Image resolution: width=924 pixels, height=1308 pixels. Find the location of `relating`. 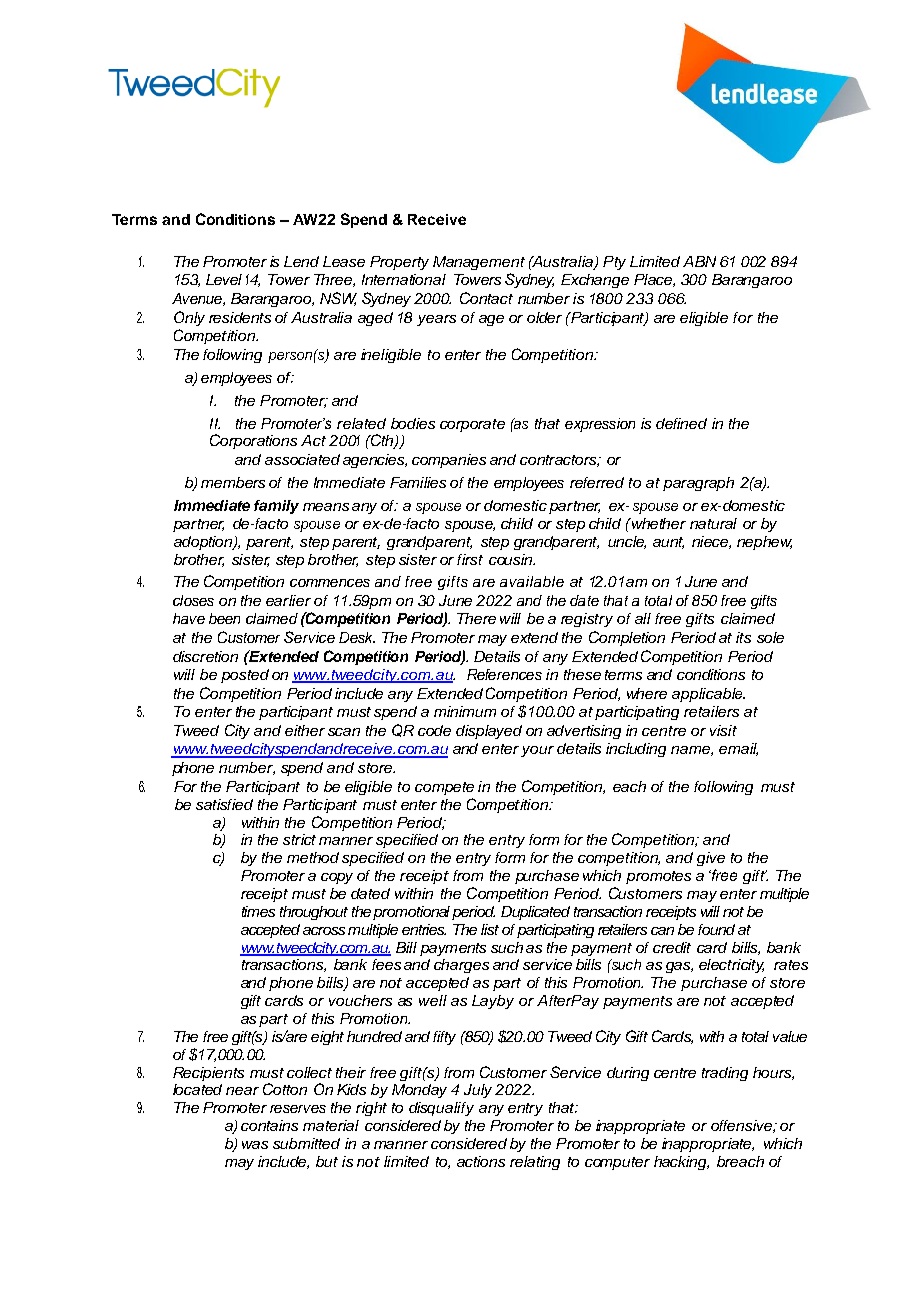

relating is located at coordinates (535, 1163).
